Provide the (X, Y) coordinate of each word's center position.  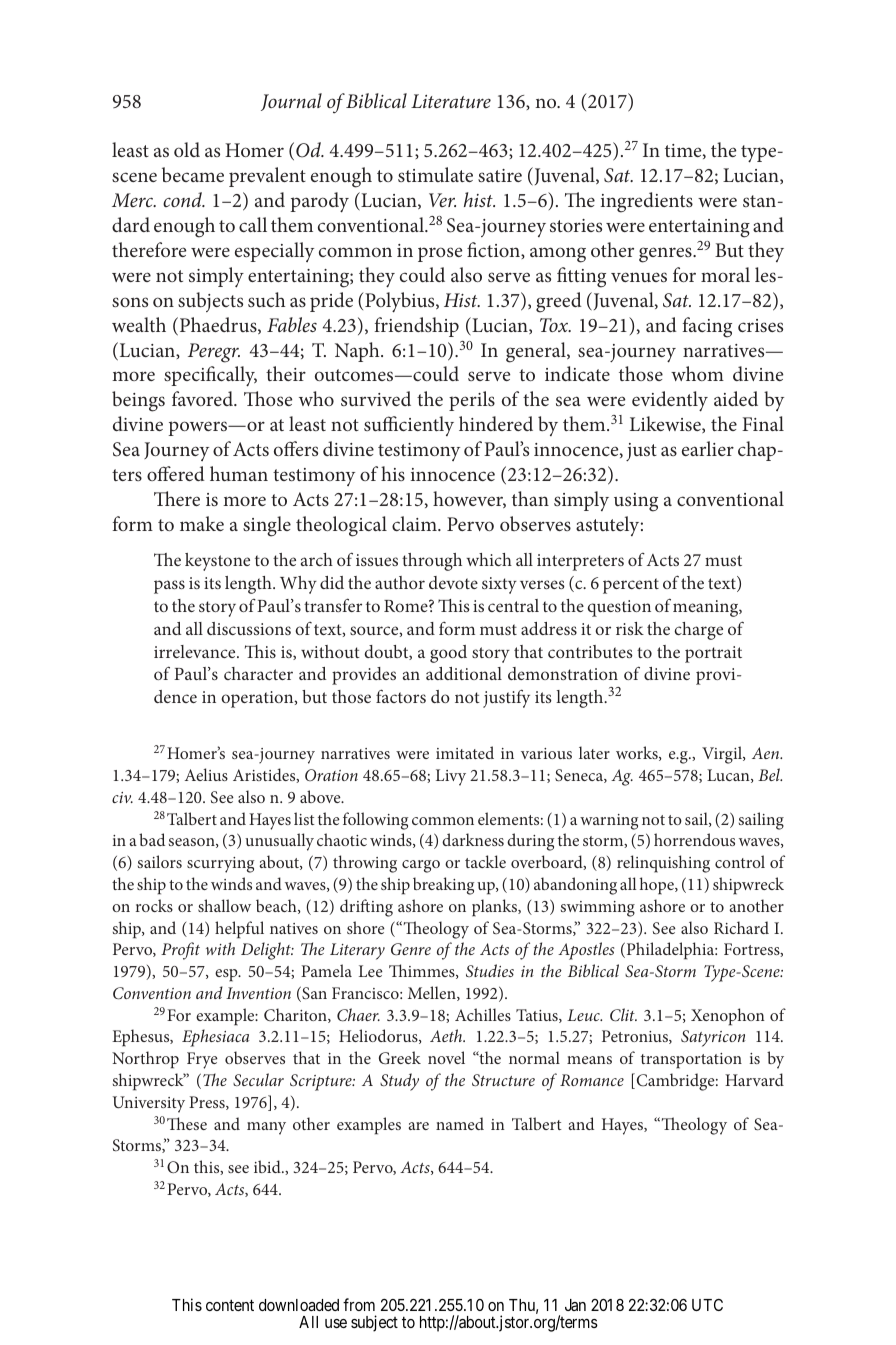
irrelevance (196, 651)
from (359, 1304)
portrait (713, 654)
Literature (451, 101)
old (187, 149)
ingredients (647, 202)
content (230, 1305)
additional (464, 673)
